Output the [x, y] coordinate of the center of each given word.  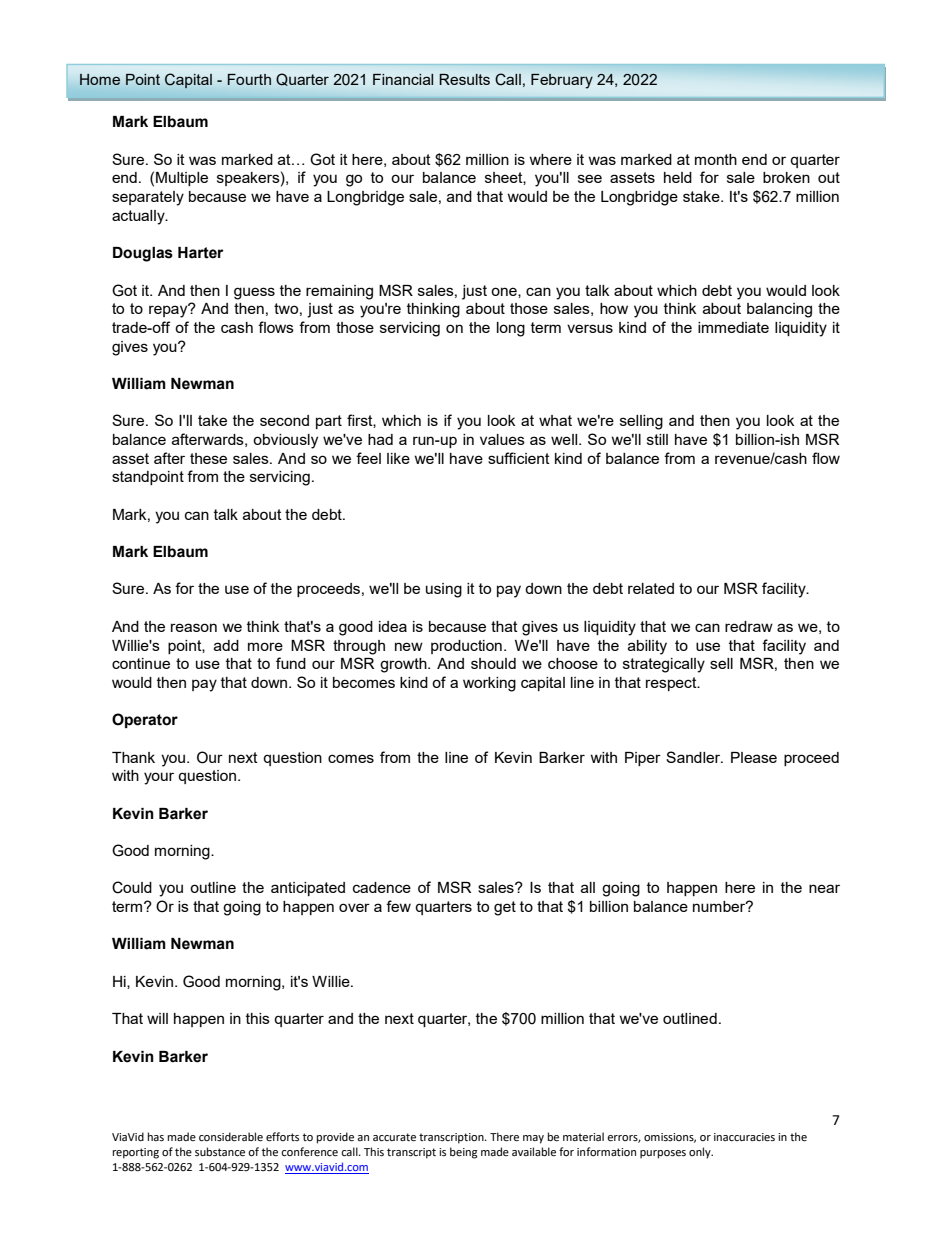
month [716, 159]
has [156, 1137]
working [489, 684]
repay [169, 311]
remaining [339, 292]
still [657, 439]
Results [464, 79]
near [824, 888]
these [208, 458]
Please [754, 757]
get [505, 908]
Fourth [249, 79]
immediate [733, 327]
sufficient [519, 458]
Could [132, 887]
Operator [145, 720]
